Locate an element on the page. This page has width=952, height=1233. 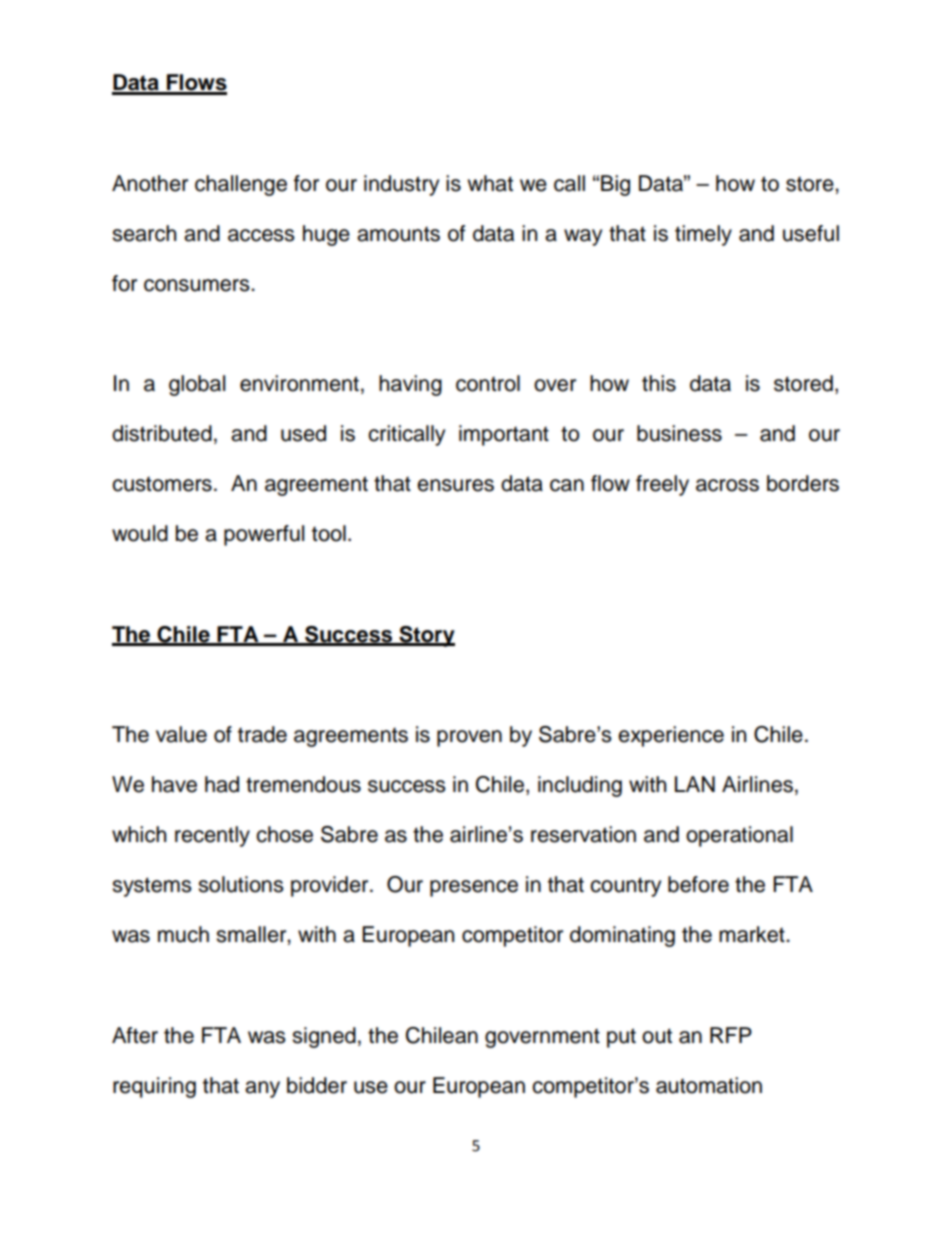
powerful is located at coordinates (264, 535).
